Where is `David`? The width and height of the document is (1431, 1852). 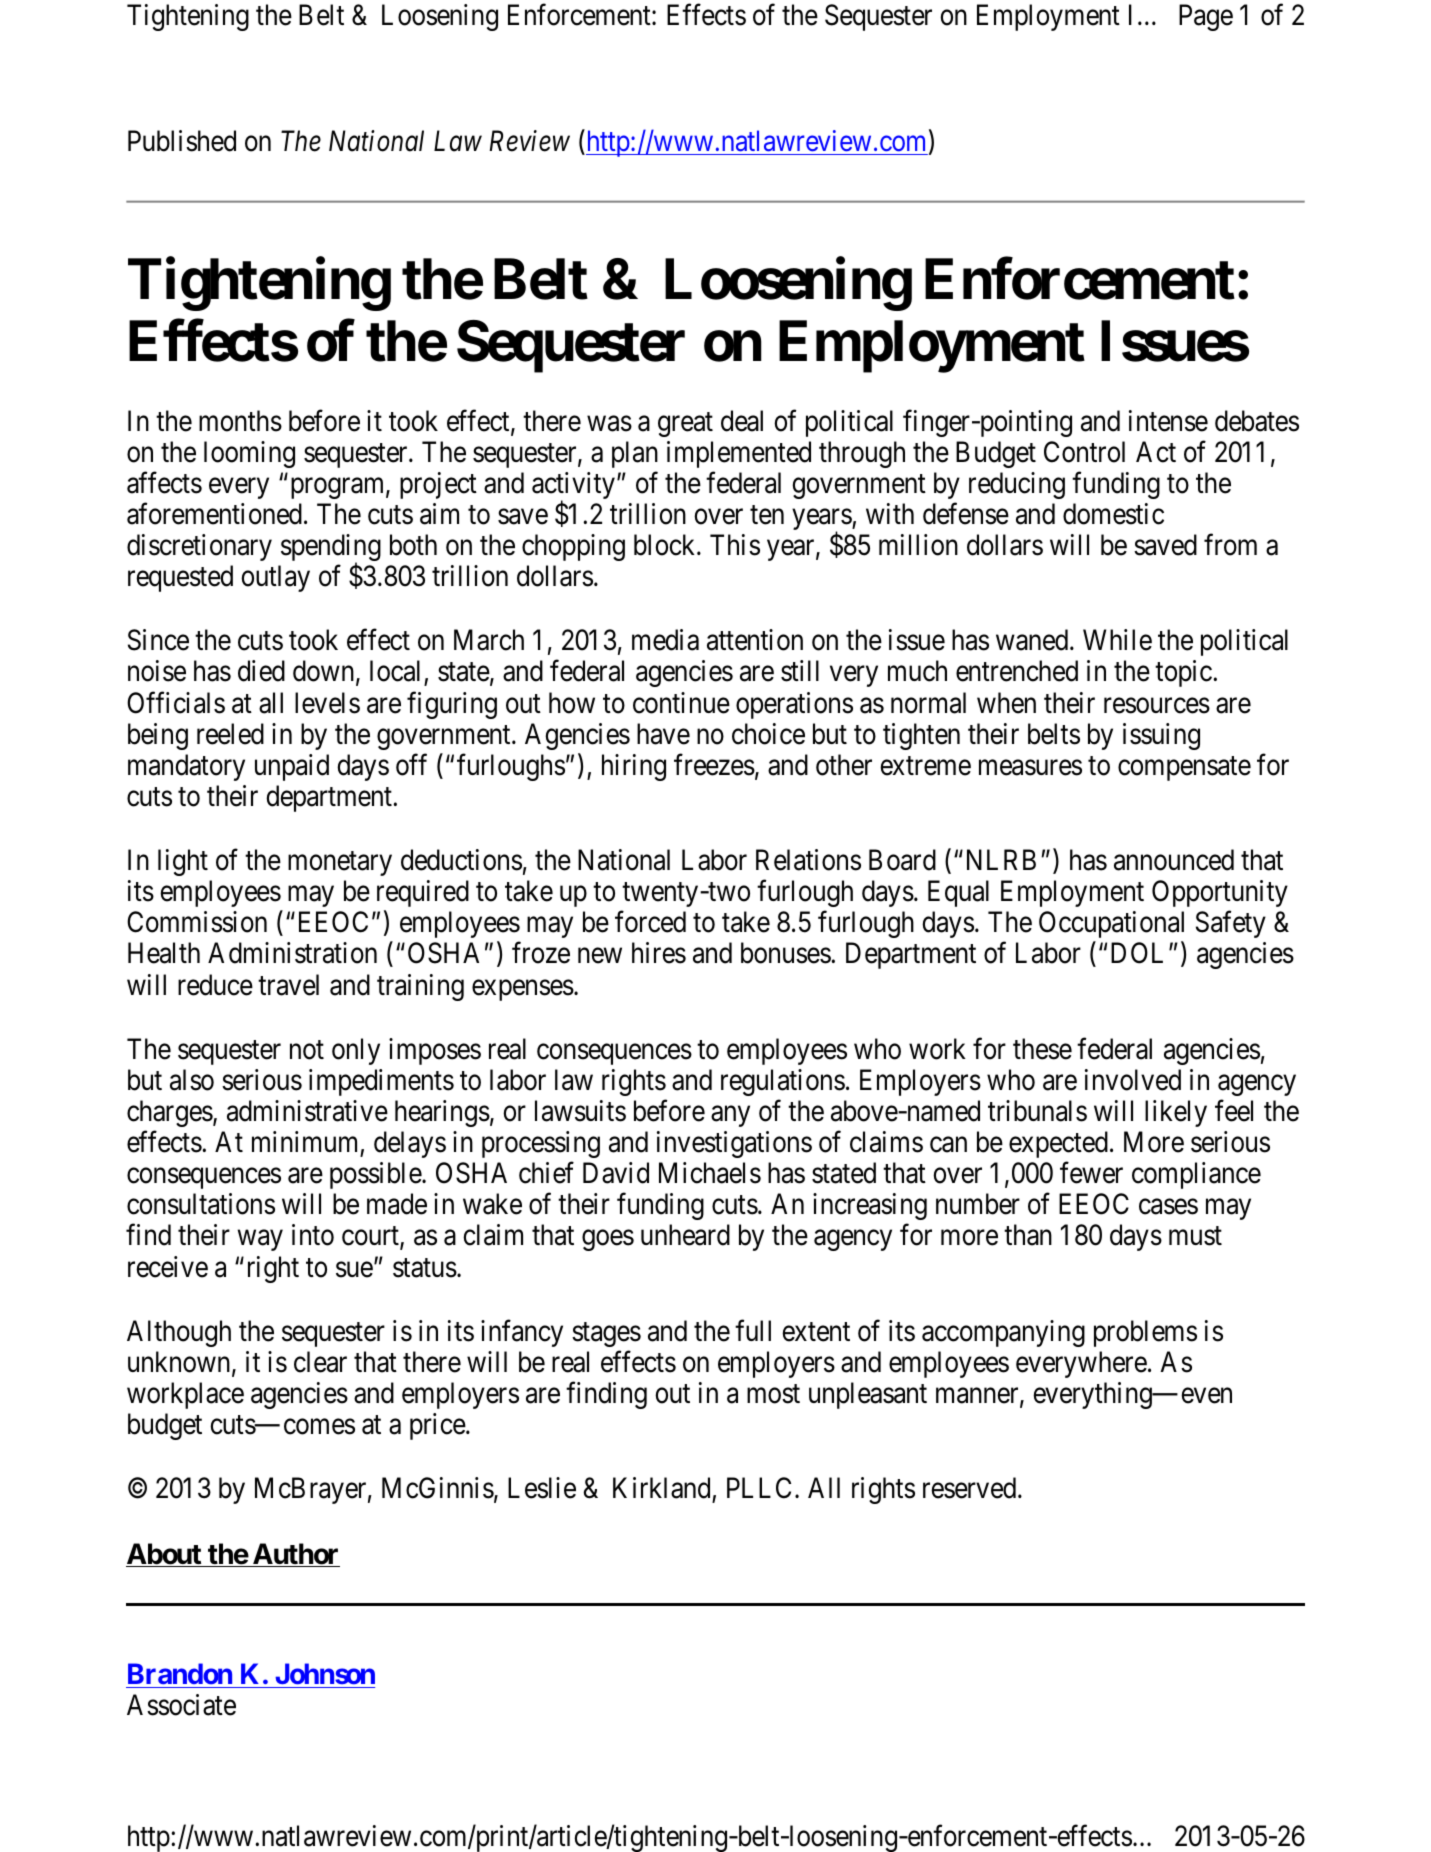
David is located at coordinates (616, 1173).
